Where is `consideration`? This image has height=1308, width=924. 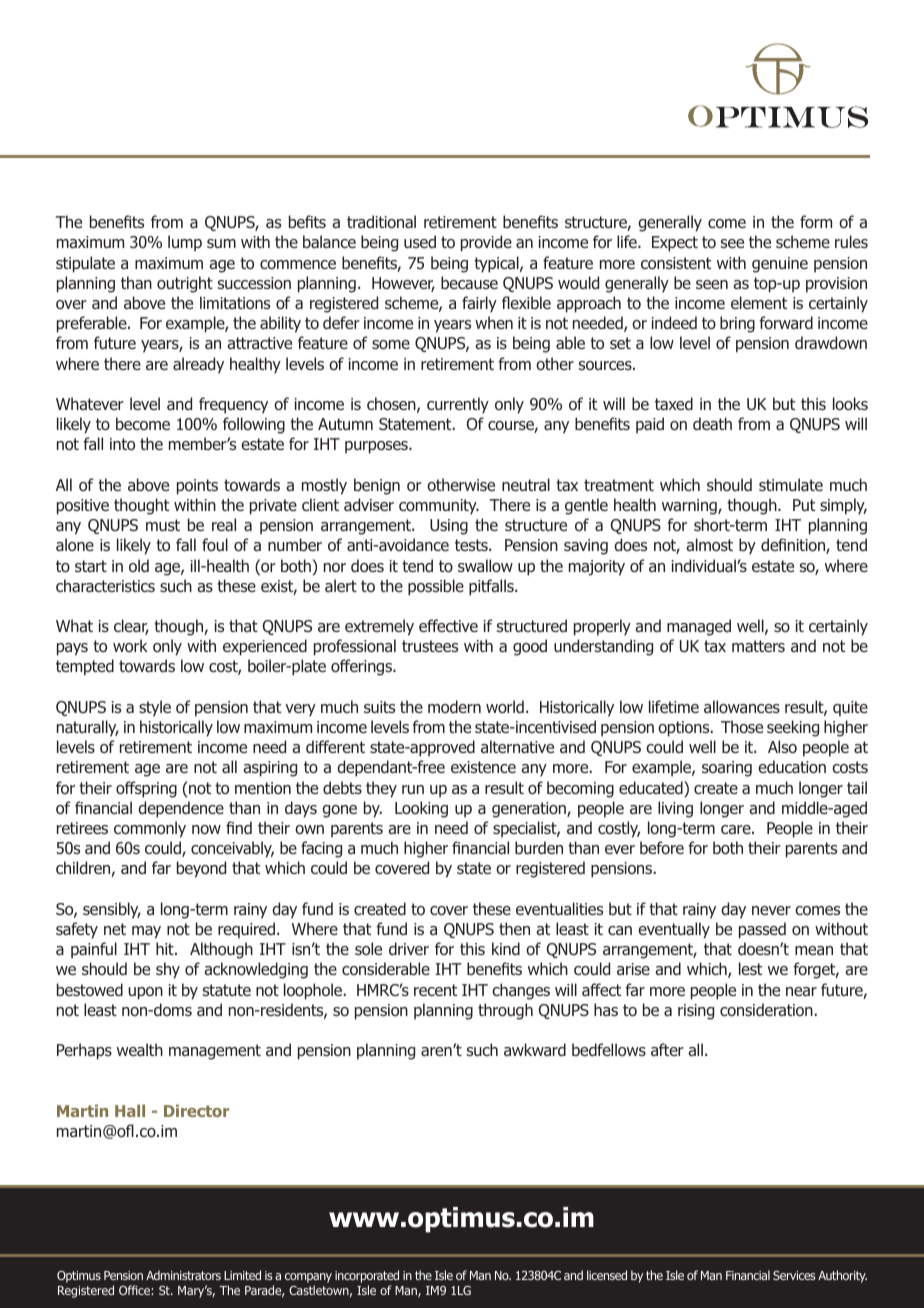 consideration is located at coordinates (767, 1010).
